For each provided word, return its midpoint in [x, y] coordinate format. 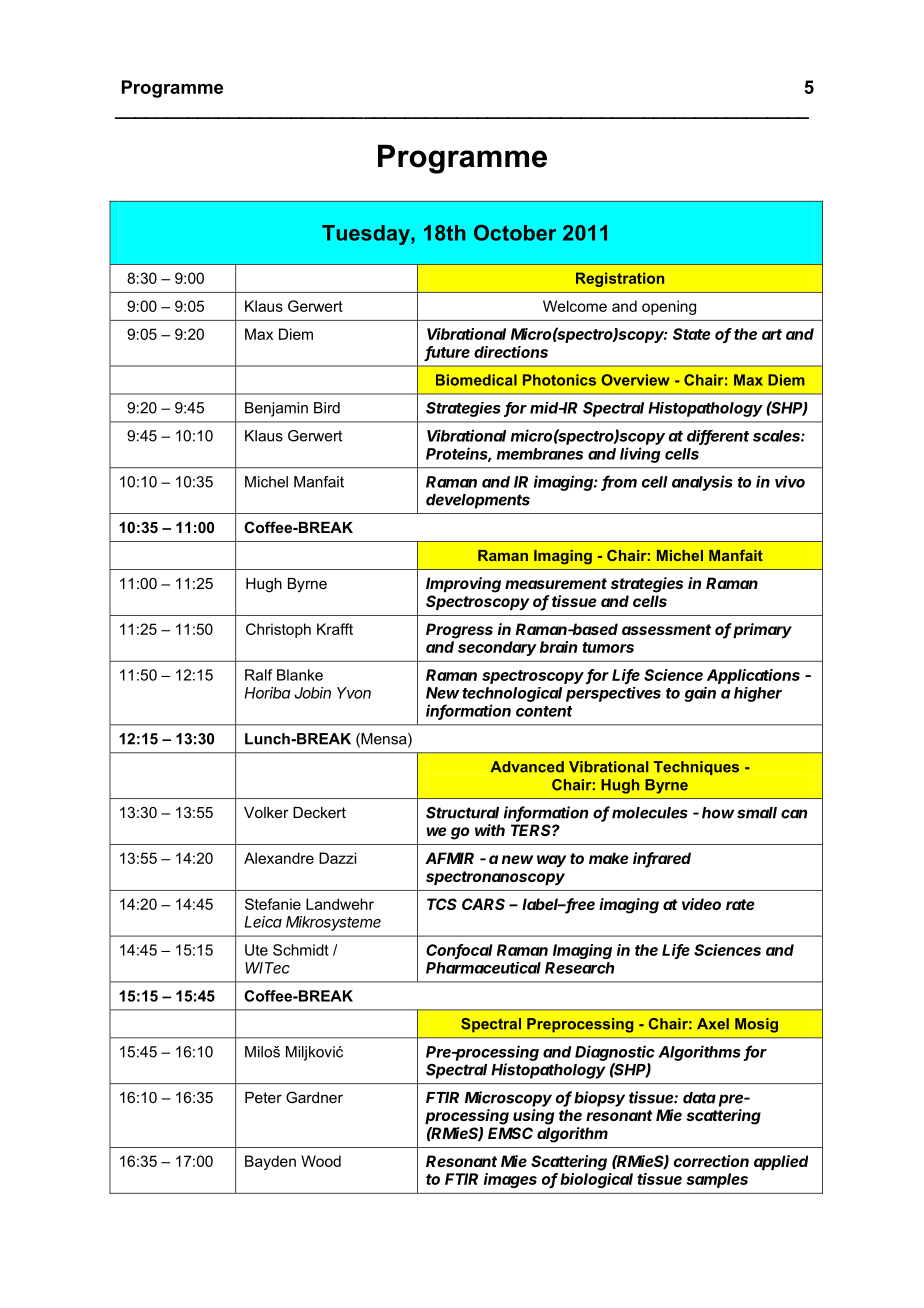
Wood [321, 1161]
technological [512, 694]
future [447, 353]
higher [758, 694]
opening [669, 307]
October [515, 232]
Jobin [313, 693]
